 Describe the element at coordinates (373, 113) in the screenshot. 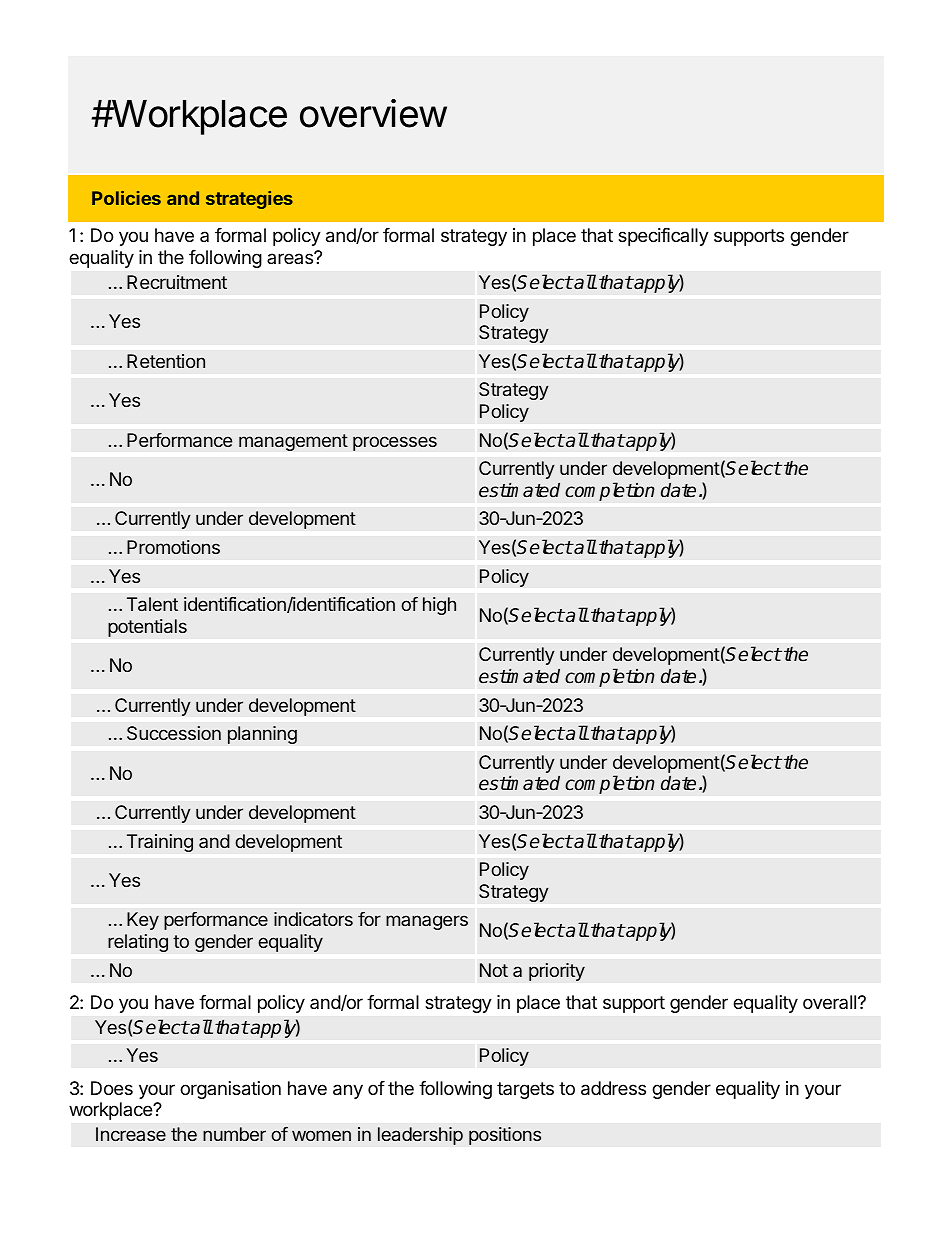

I see `overview` at that location.
